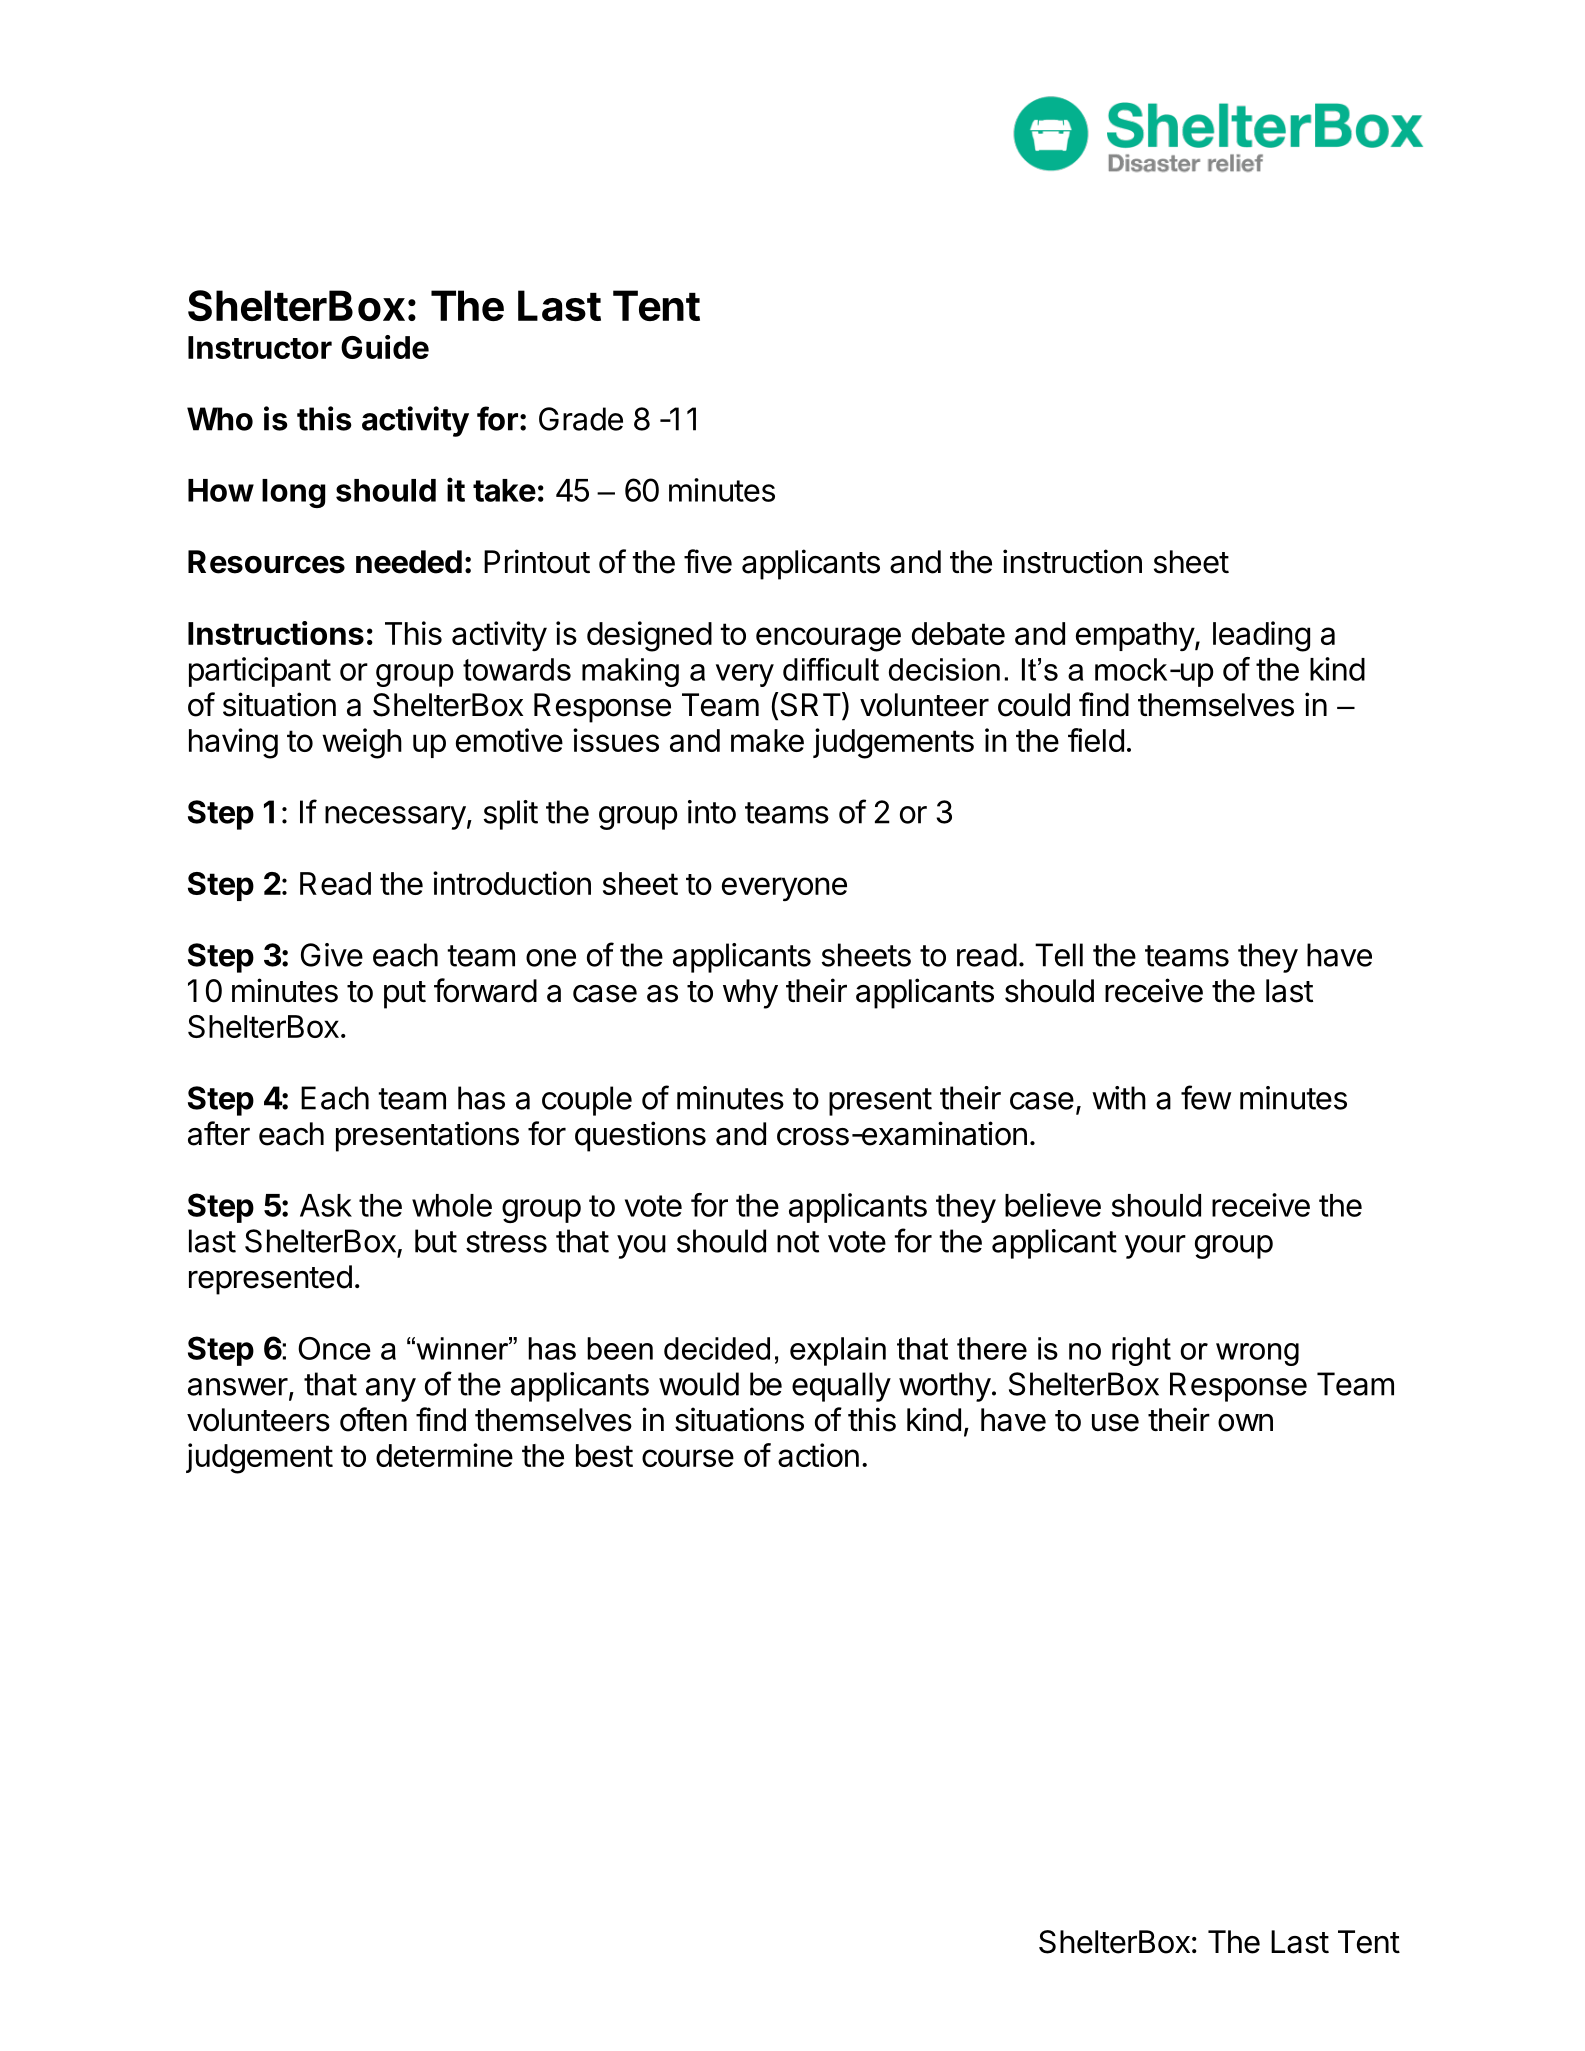 This screenshot has height=2051, width=1585. What do you see at coordinates (581, 419) in the screenshot?
I see `Grade` at bounding box center [581, 419].
